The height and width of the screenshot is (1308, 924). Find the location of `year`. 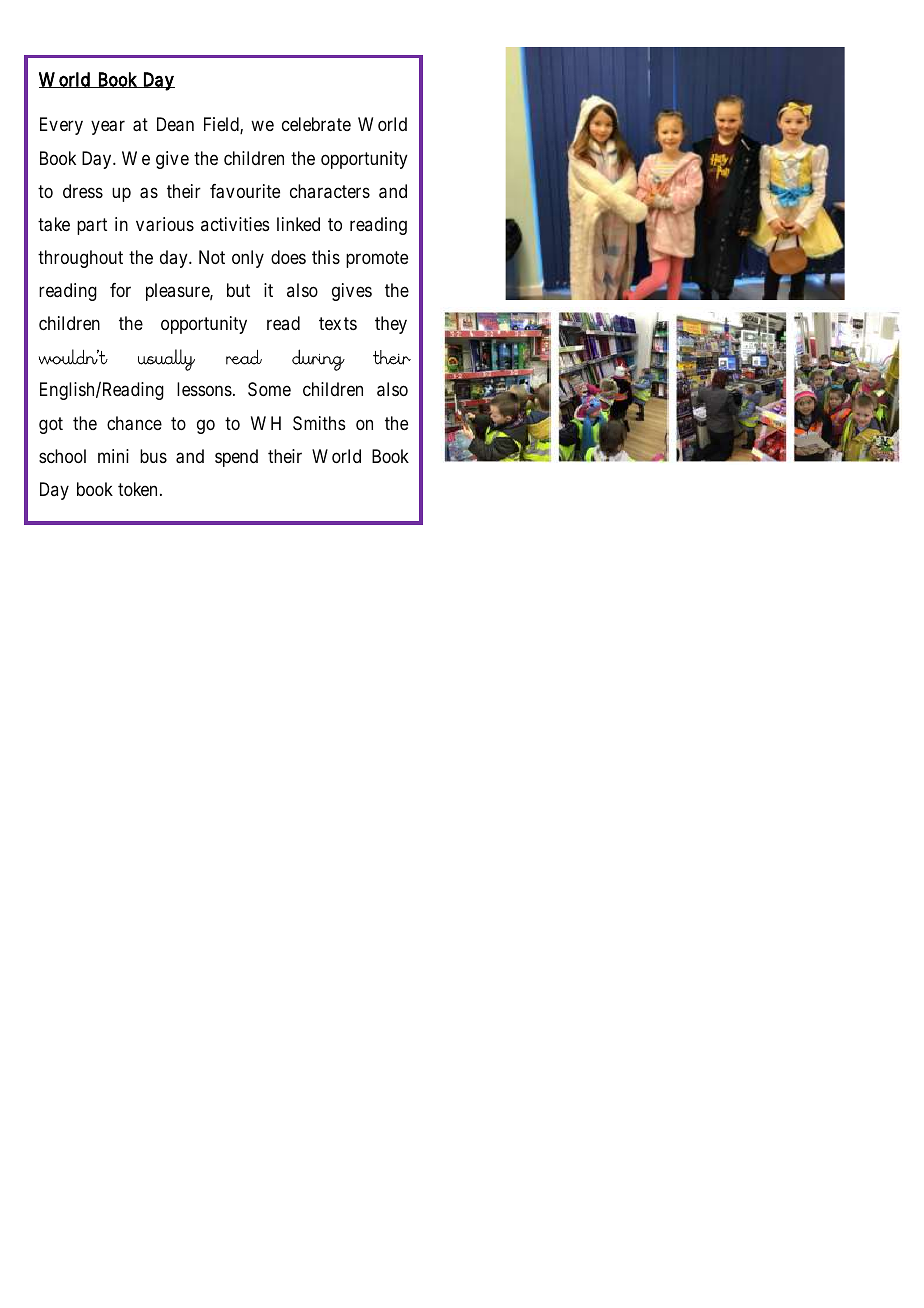

year is located at coordinates (108, 127).
